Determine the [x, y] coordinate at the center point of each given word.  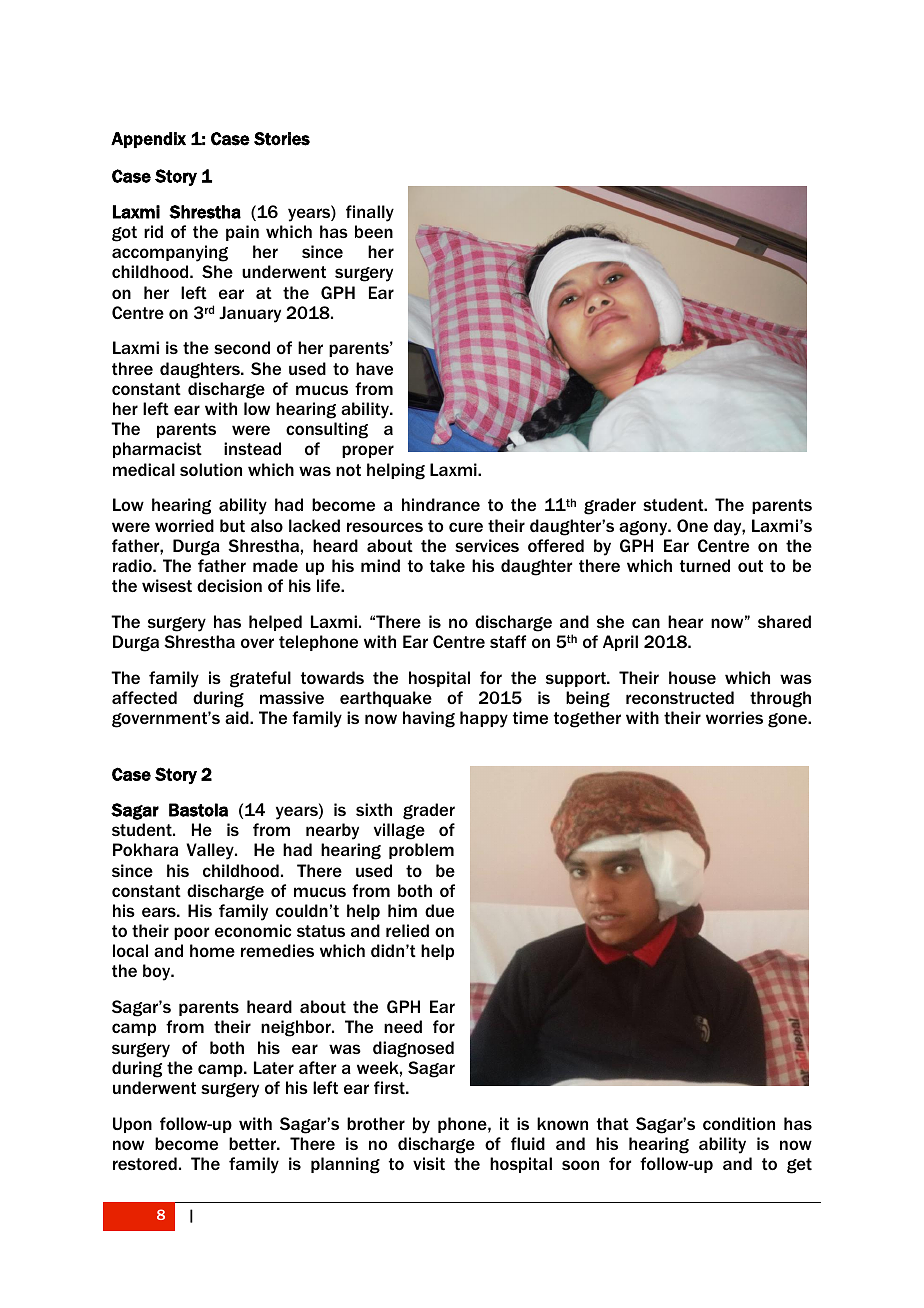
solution [211, 469]
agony [644, 528]
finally [370, 213]
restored [145, 1163]
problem [421, 851]
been [374, 231]
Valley [211, 851]
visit [429, 1163]
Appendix [148, 140]
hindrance [441, 504]
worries [734, 717]
